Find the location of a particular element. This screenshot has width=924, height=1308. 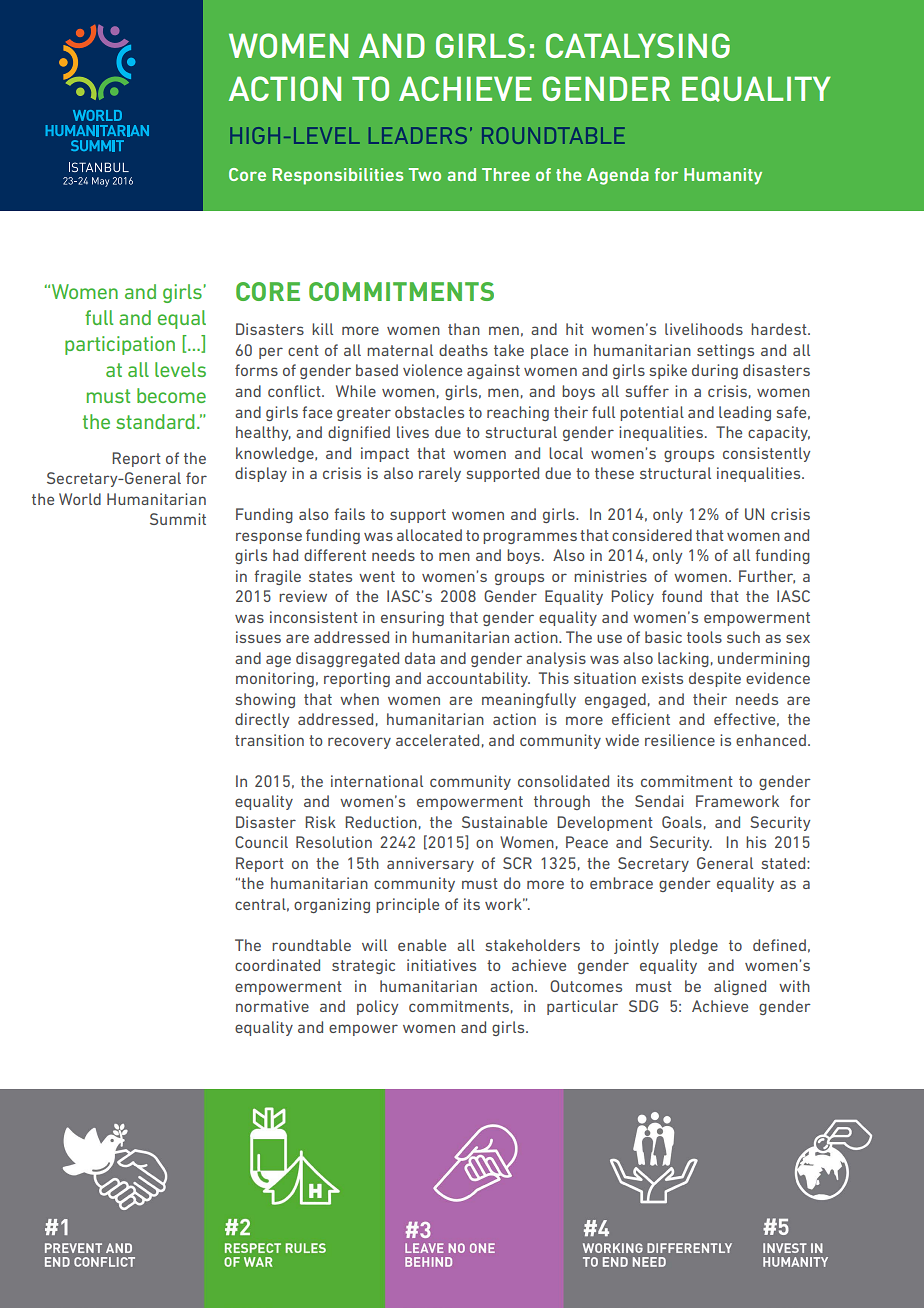

considered is located at coordinates (652, 535).
